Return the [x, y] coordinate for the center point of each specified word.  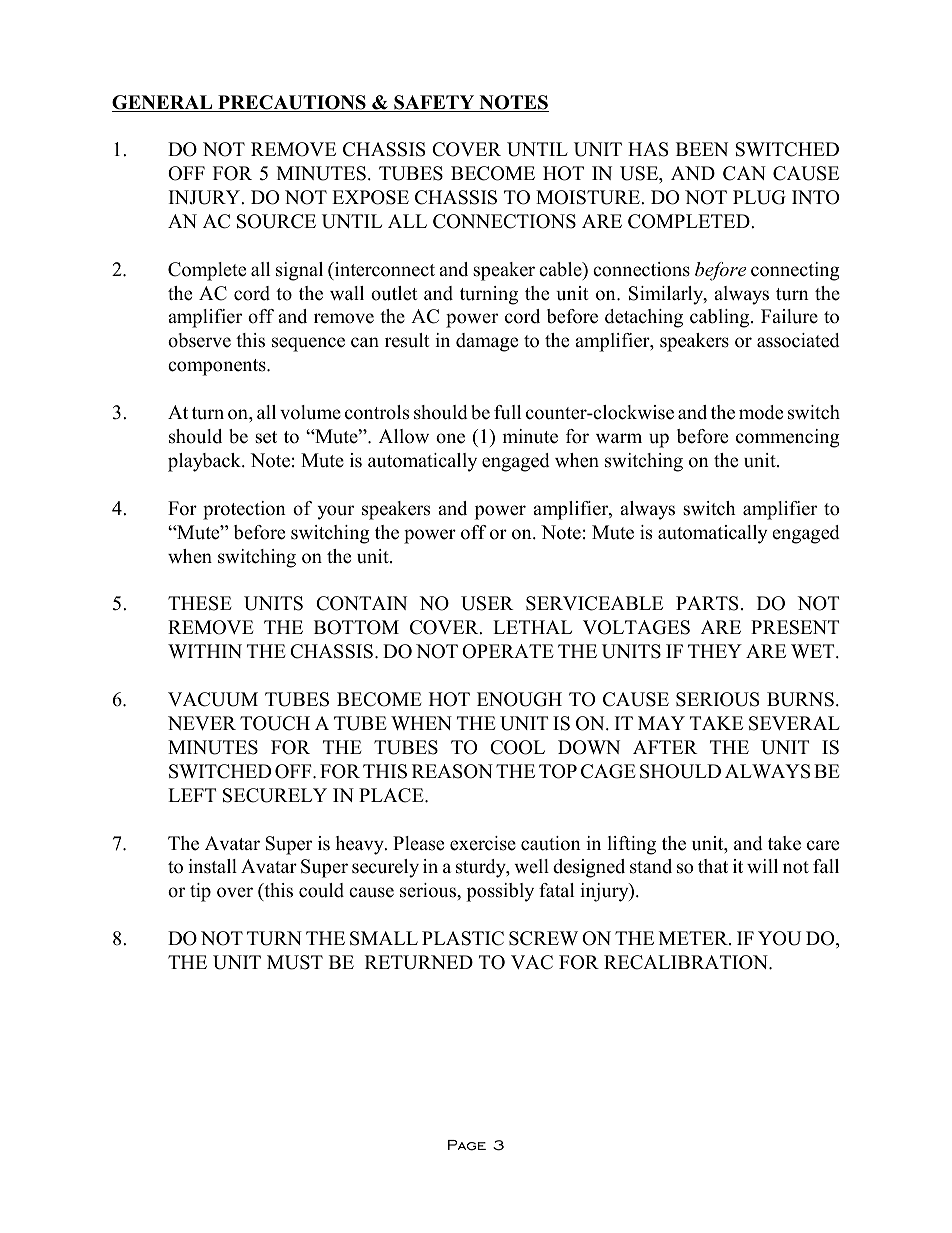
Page [467, 1145]
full [507, 412]
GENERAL [163, 103]
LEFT [192, 795]
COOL [517, 747]
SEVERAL [794, 723]
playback [205, 462]
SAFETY [434, 103]
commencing [788, 438]
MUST [295, 962]
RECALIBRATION [687, 962]
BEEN [702, 149]
